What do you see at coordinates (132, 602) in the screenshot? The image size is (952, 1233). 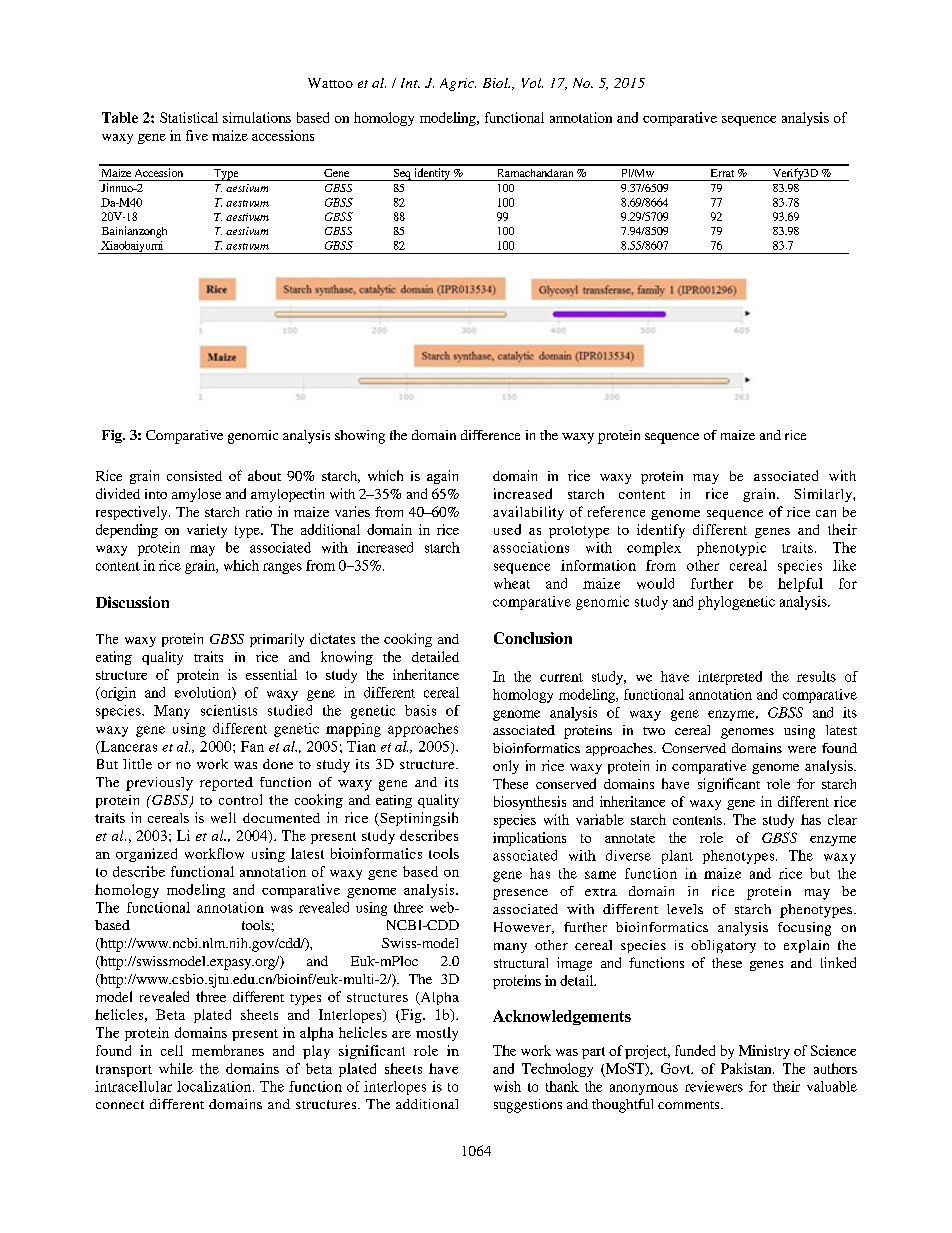 I see `Discussion` at bounding box center [132, 602].
